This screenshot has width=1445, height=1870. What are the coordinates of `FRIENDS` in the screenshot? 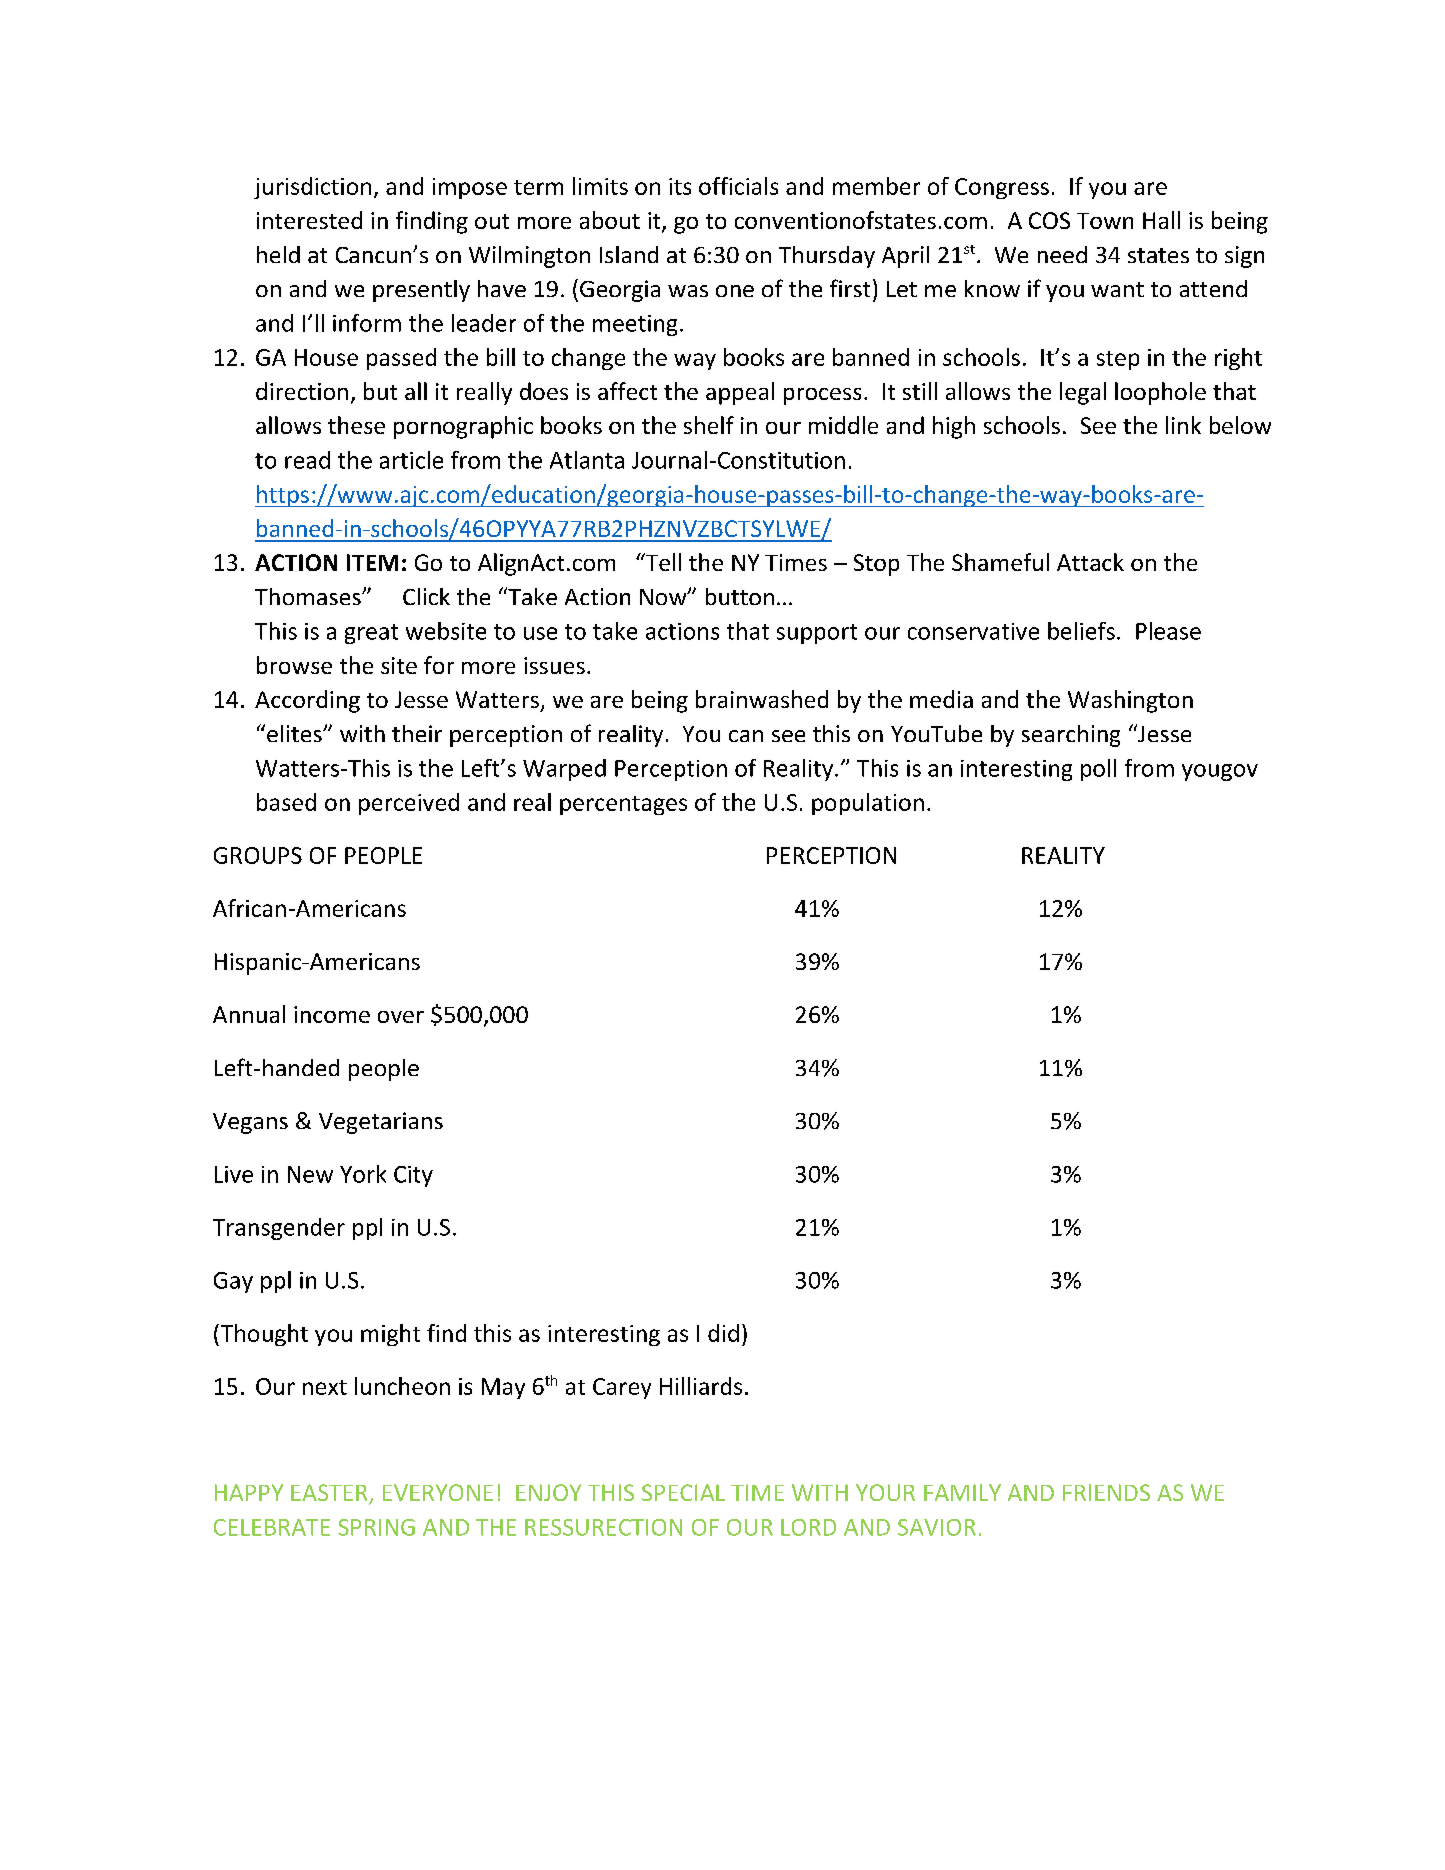 It's located at (1106, 1492).
